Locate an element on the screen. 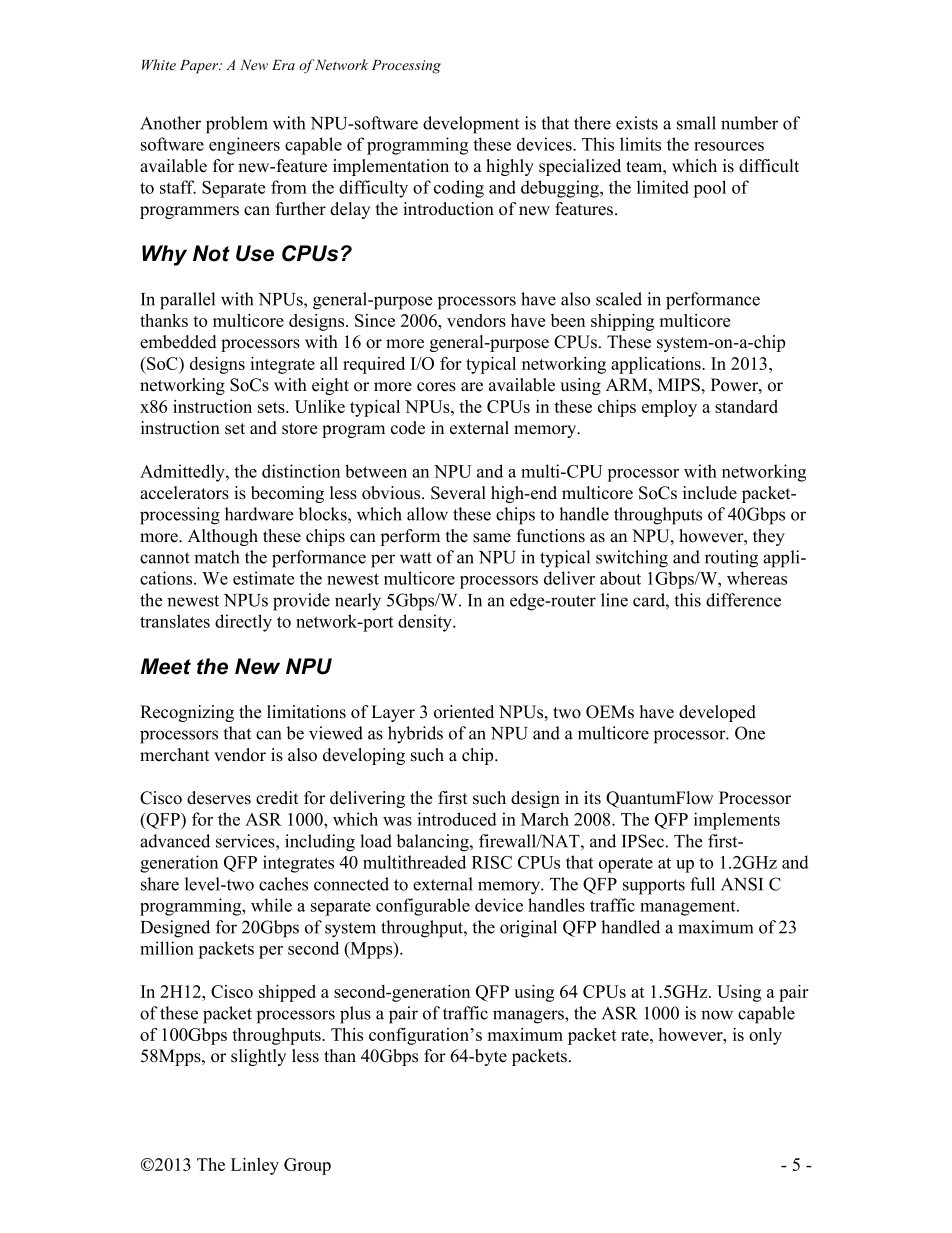 This screenshot has width=952, height=1233. introduced is located at coordinates (457, 819).
